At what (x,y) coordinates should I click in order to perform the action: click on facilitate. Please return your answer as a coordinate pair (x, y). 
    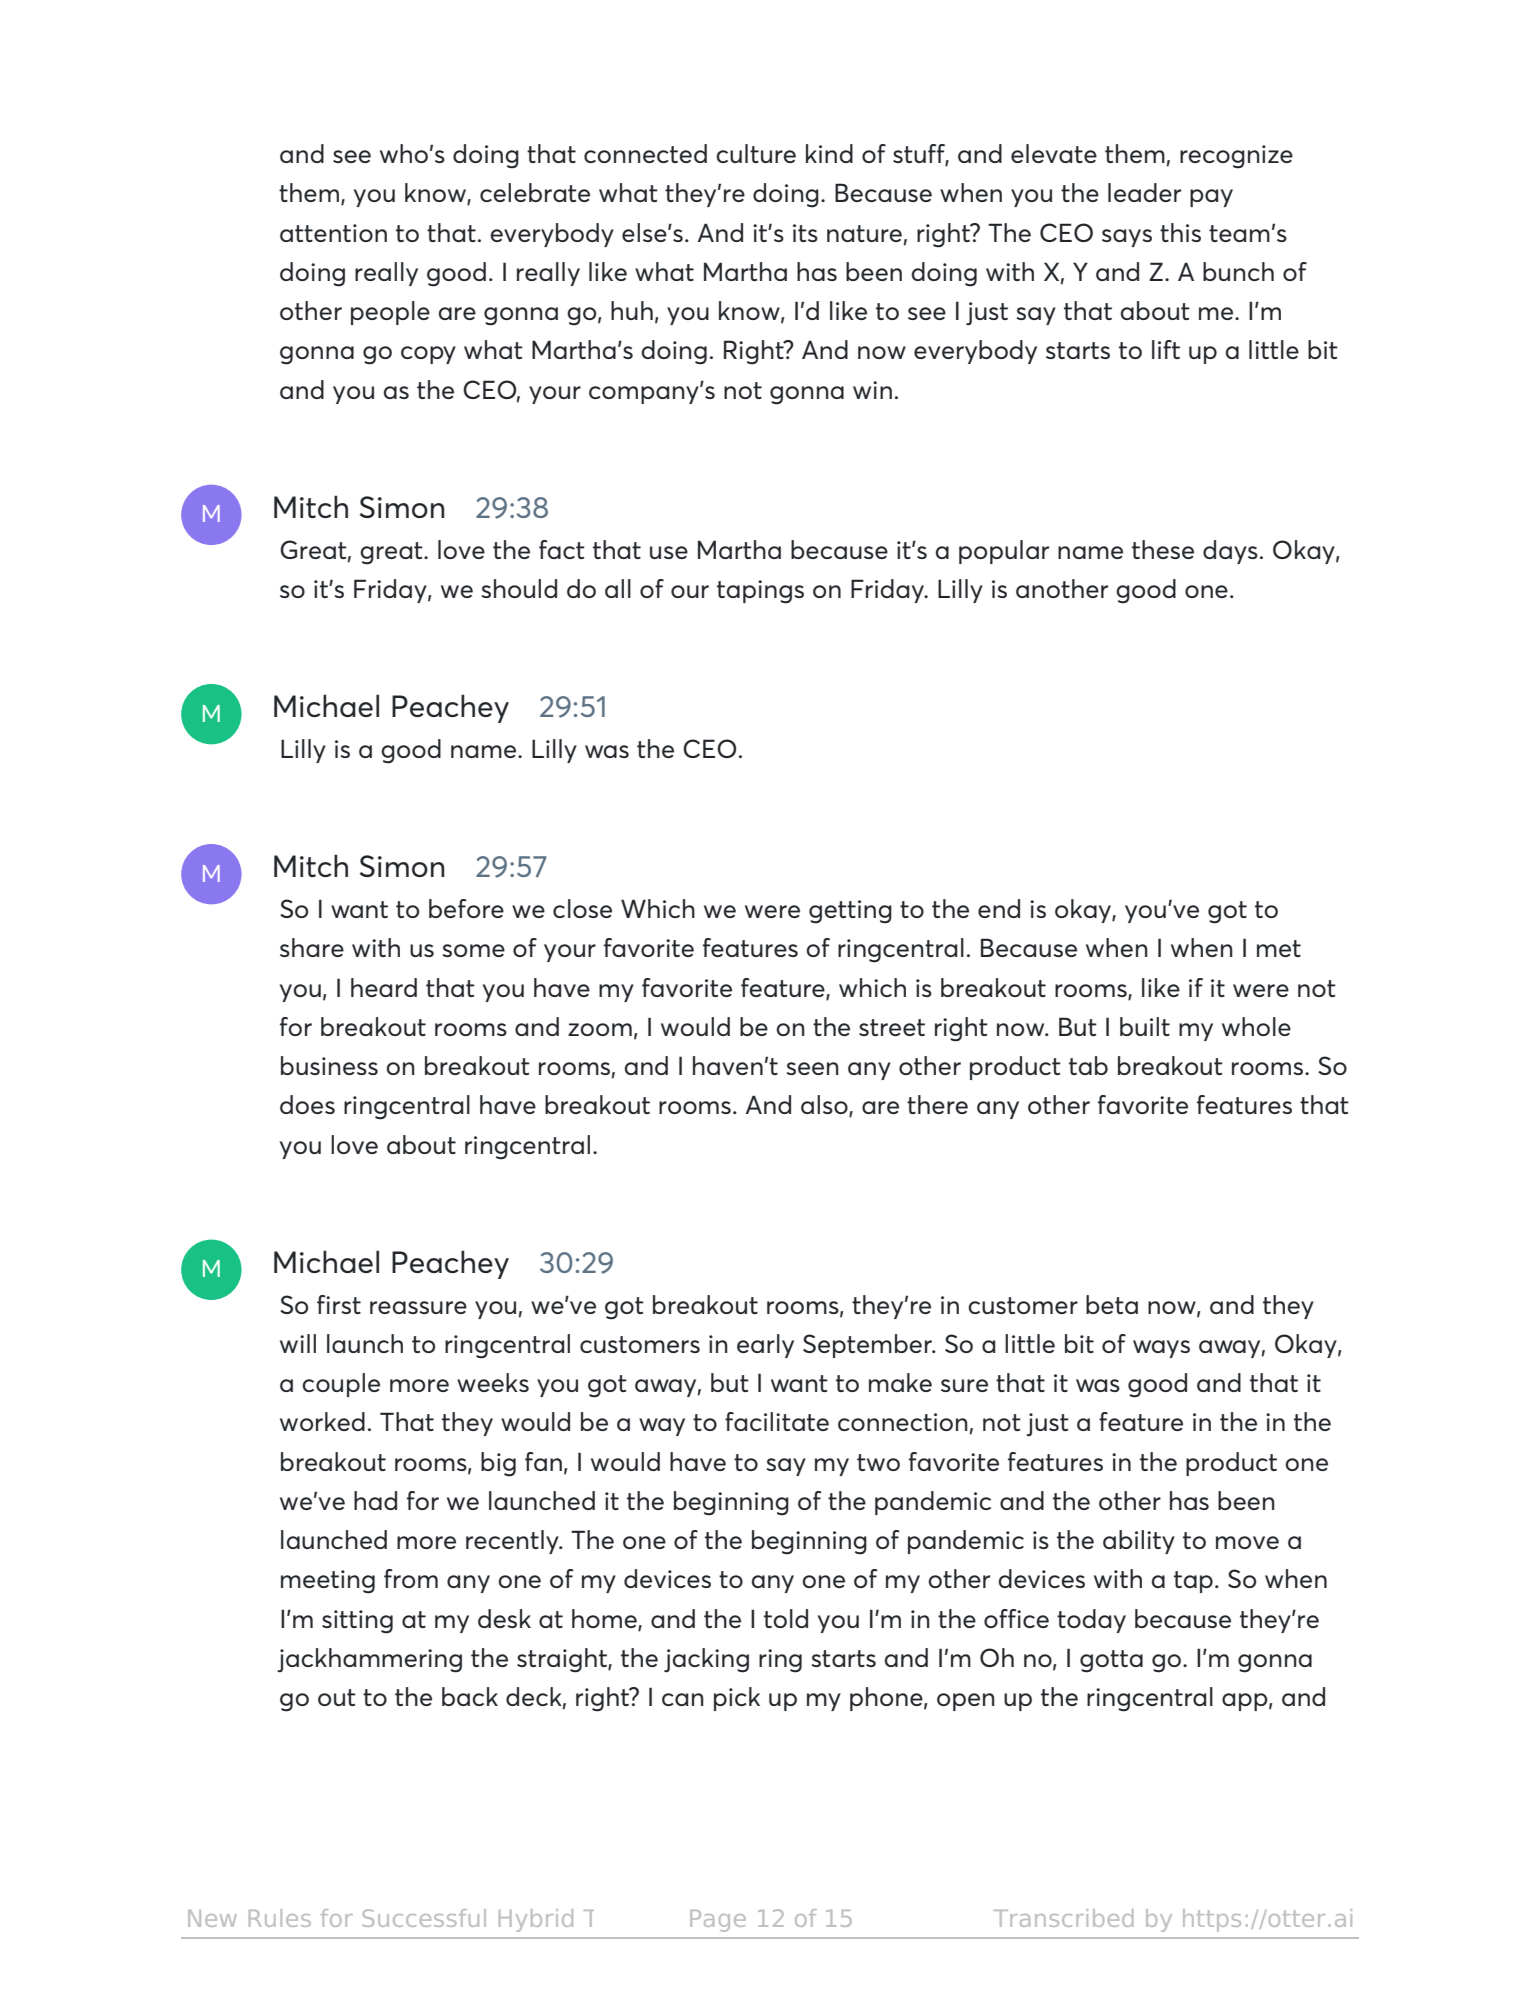
    Looking at the image, I should click on (777, 1421).
